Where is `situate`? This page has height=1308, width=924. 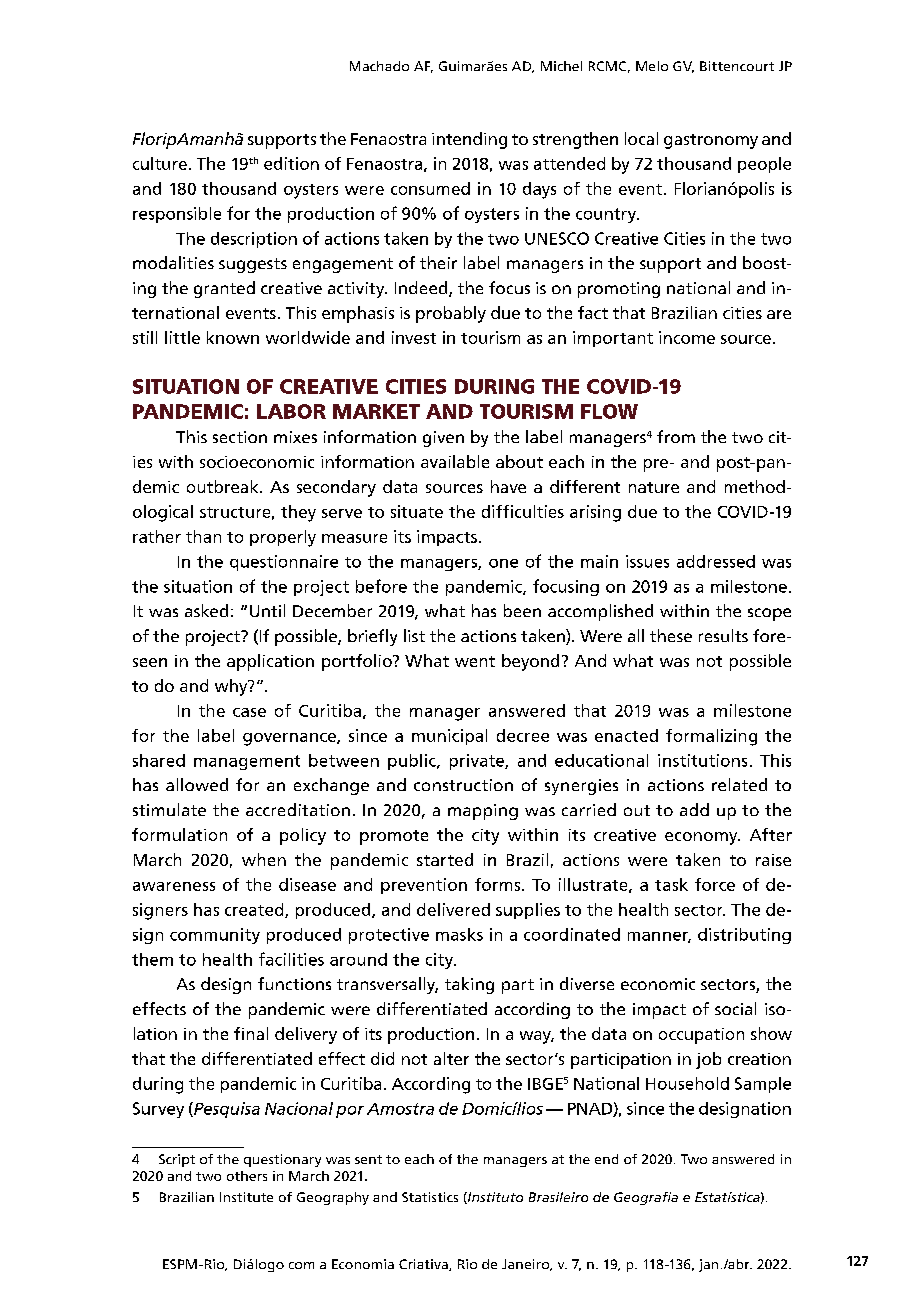 situate is located at coordinates (417, 511).
